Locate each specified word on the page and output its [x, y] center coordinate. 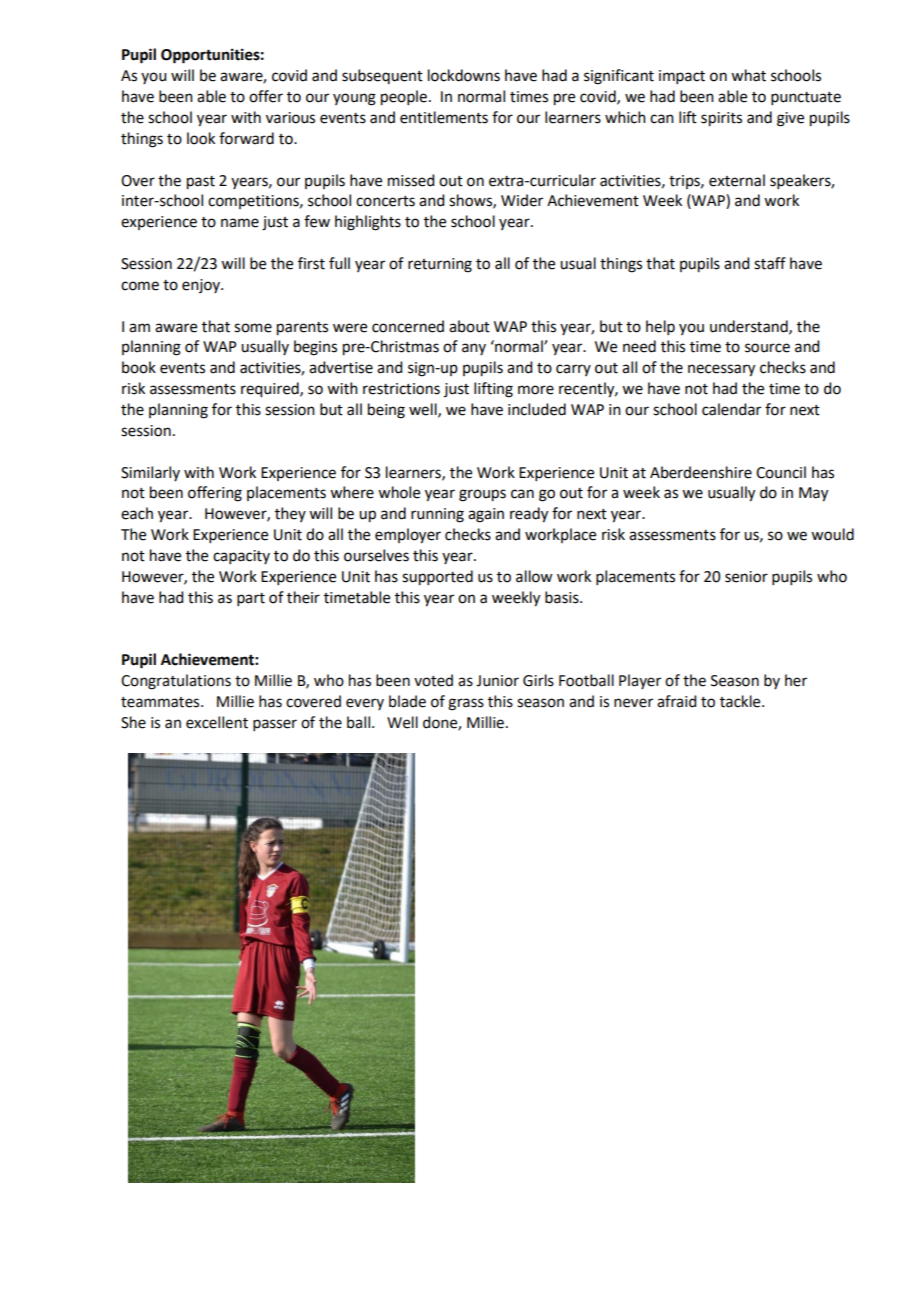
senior [746, 577]
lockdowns [464, 75]
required [271, 390]
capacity [241, 557]
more [536, 390]
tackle [741, 701]
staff [770, 263]
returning [440, 265]
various [290, 118]
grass [466, 704]
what [748, 75]
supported [437, 578]
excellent [217, 722]
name [240, 223]
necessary [721, 370]
